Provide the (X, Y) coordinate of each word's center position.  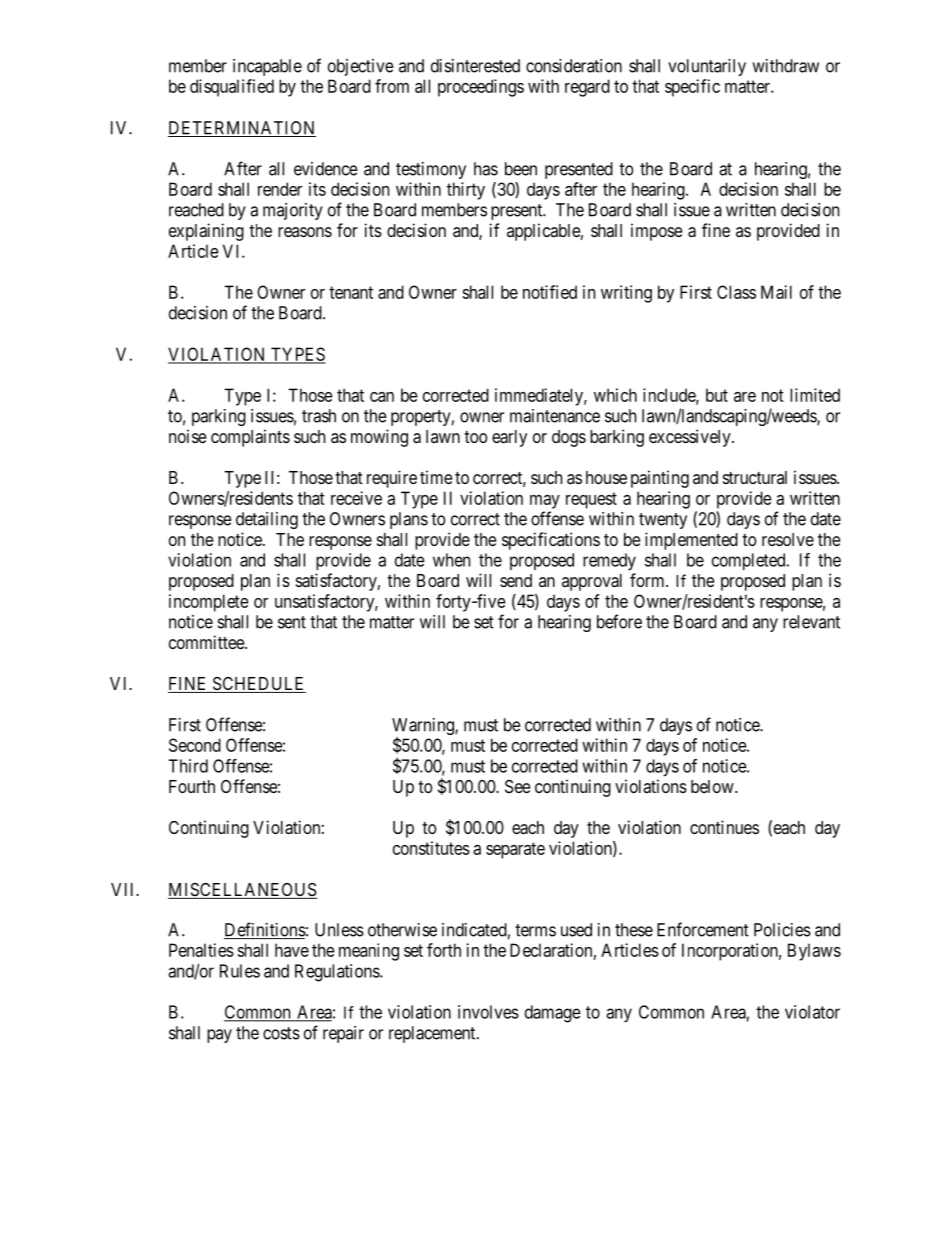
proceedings (481, 88)
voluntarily (707, 67)
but (717, 395)
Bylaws (814, 952)
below (713, 786)
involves (488, 1012)
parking (219, 417)
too (475, 437)
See (517, 786)
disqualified (232, 88)
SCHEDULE (258, 685)
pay (219, 1036)
